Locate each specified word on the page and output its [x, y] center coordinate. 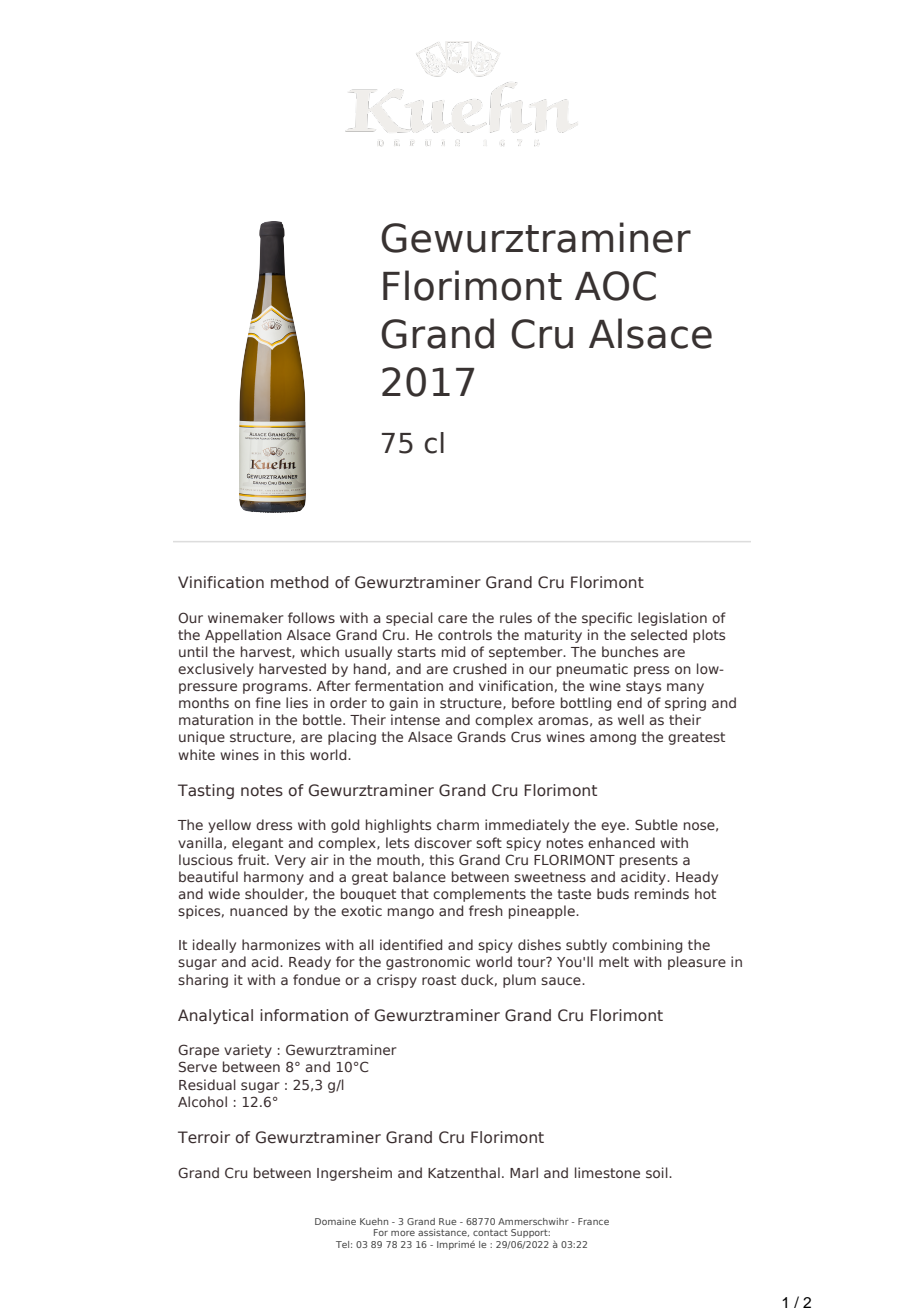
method [299, 582]
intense [415, 719]
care [452, 619]
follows [311, 617]
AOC [615, 286]
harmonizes [281, 944]
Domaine [335, 1221]
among [613, 739]
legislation [672, 619]
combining [647, 946]
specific [607, 619]
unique [202, 738]
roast [439, 980]
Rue [447, 1221]
